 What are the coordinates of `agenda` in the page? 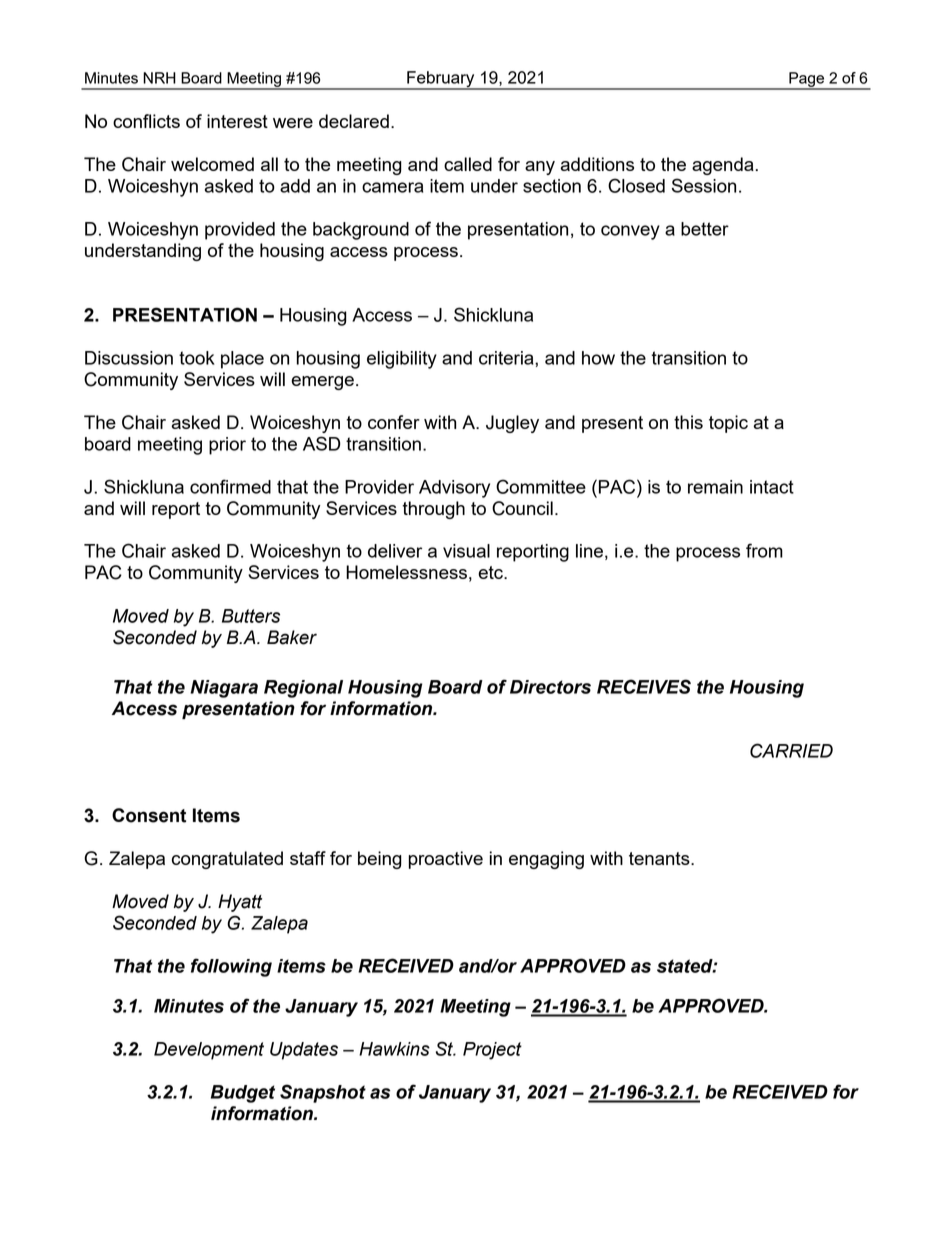 It's located at (724, 166).
